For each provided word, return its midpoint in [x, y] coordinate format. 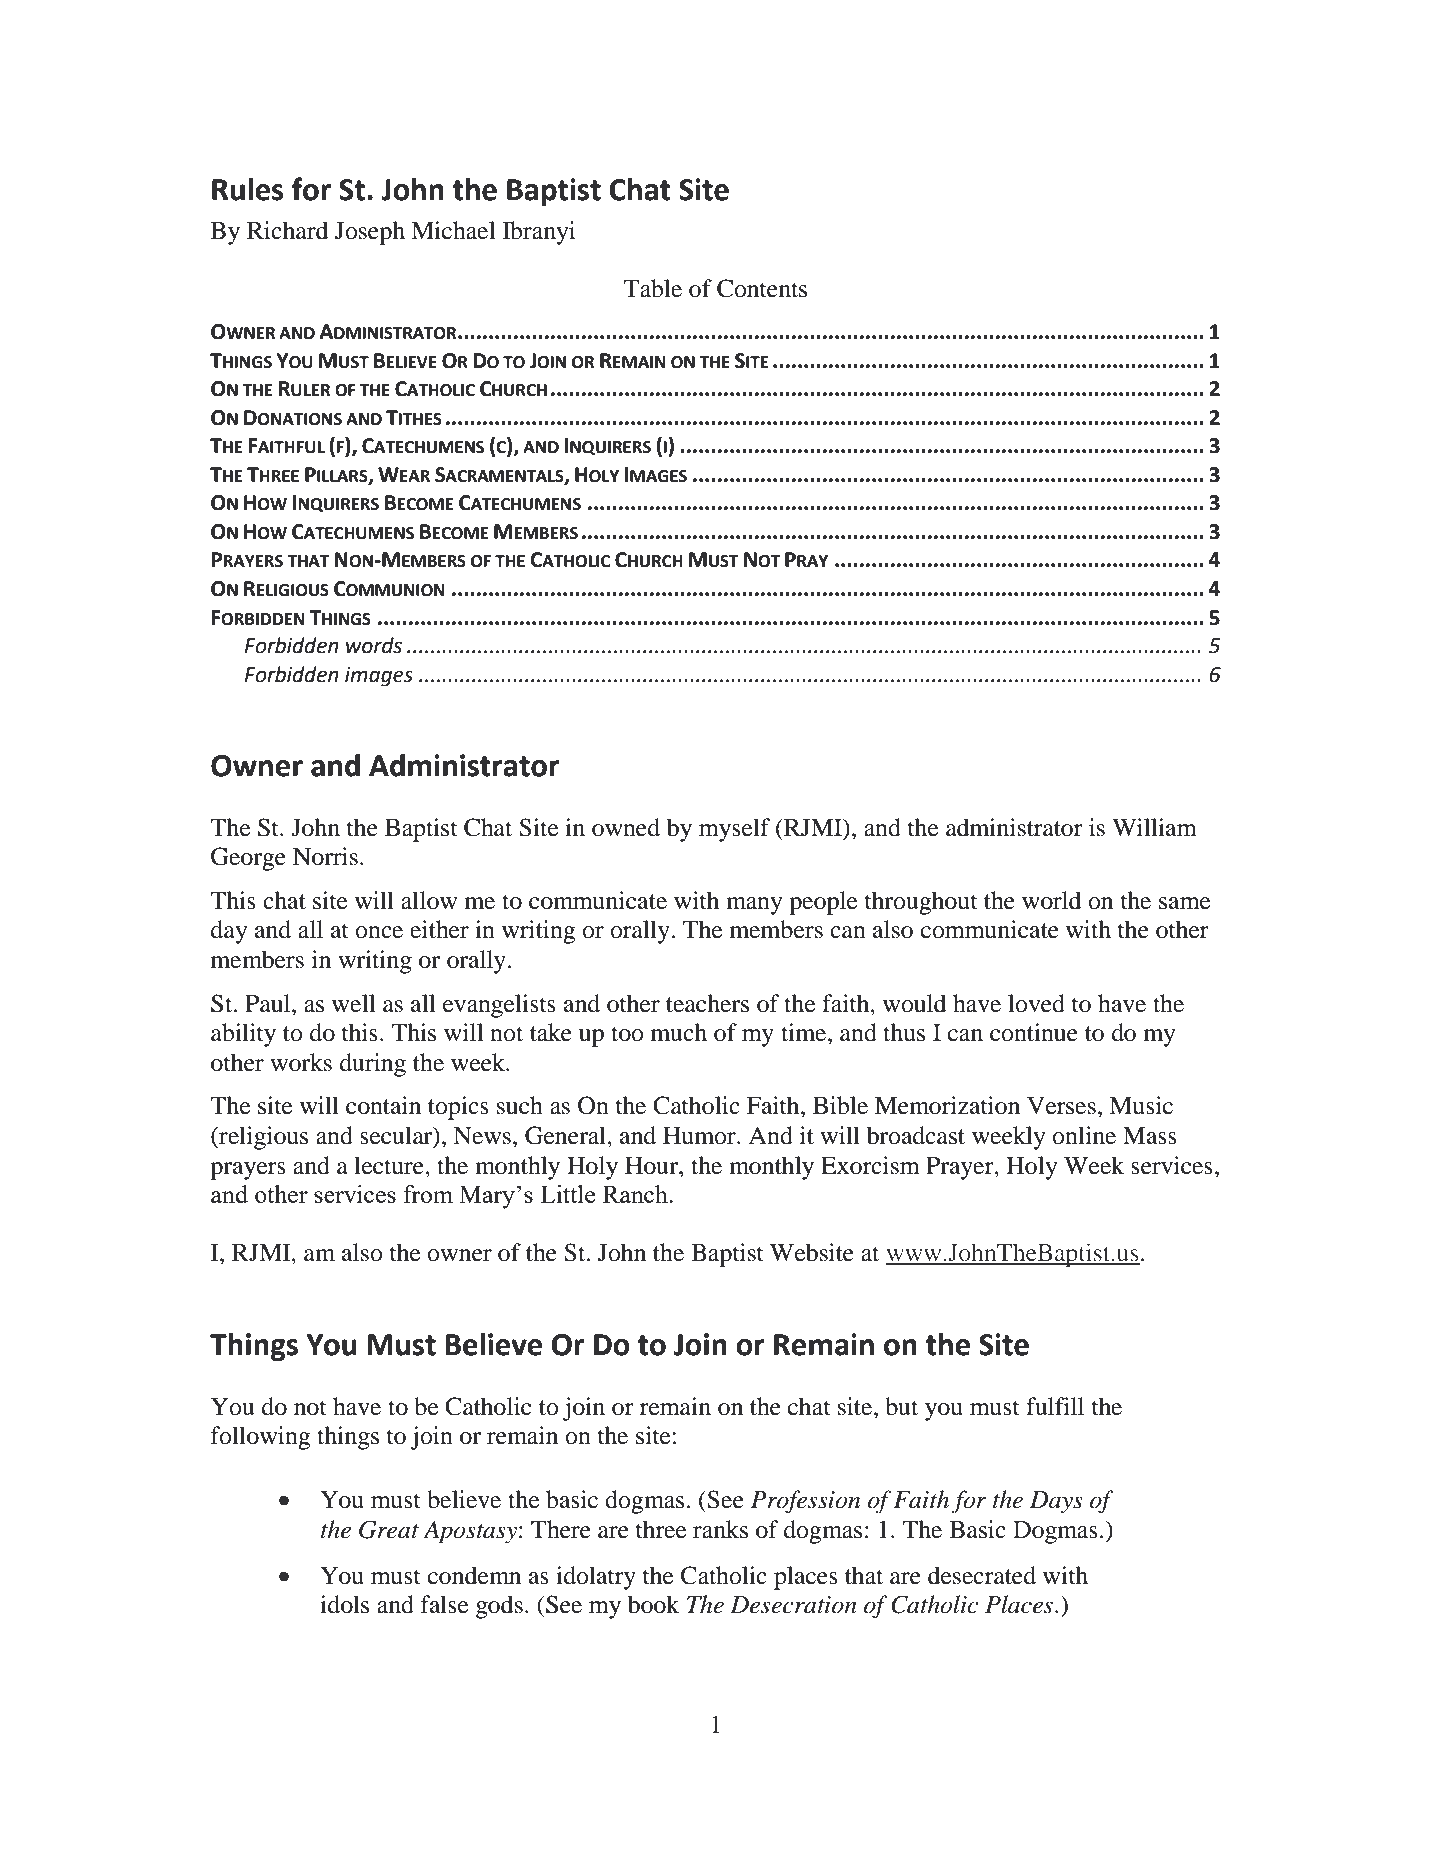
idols [344, 1604]
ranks [720, 1529]
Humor [700, 1136]
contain [383, 1105]
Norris [325, 856]
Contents [762, 288]
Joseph [370, 233]
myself [734, 830]
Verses [1061, 1106]
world [1052, 900]
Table [653, 288]
